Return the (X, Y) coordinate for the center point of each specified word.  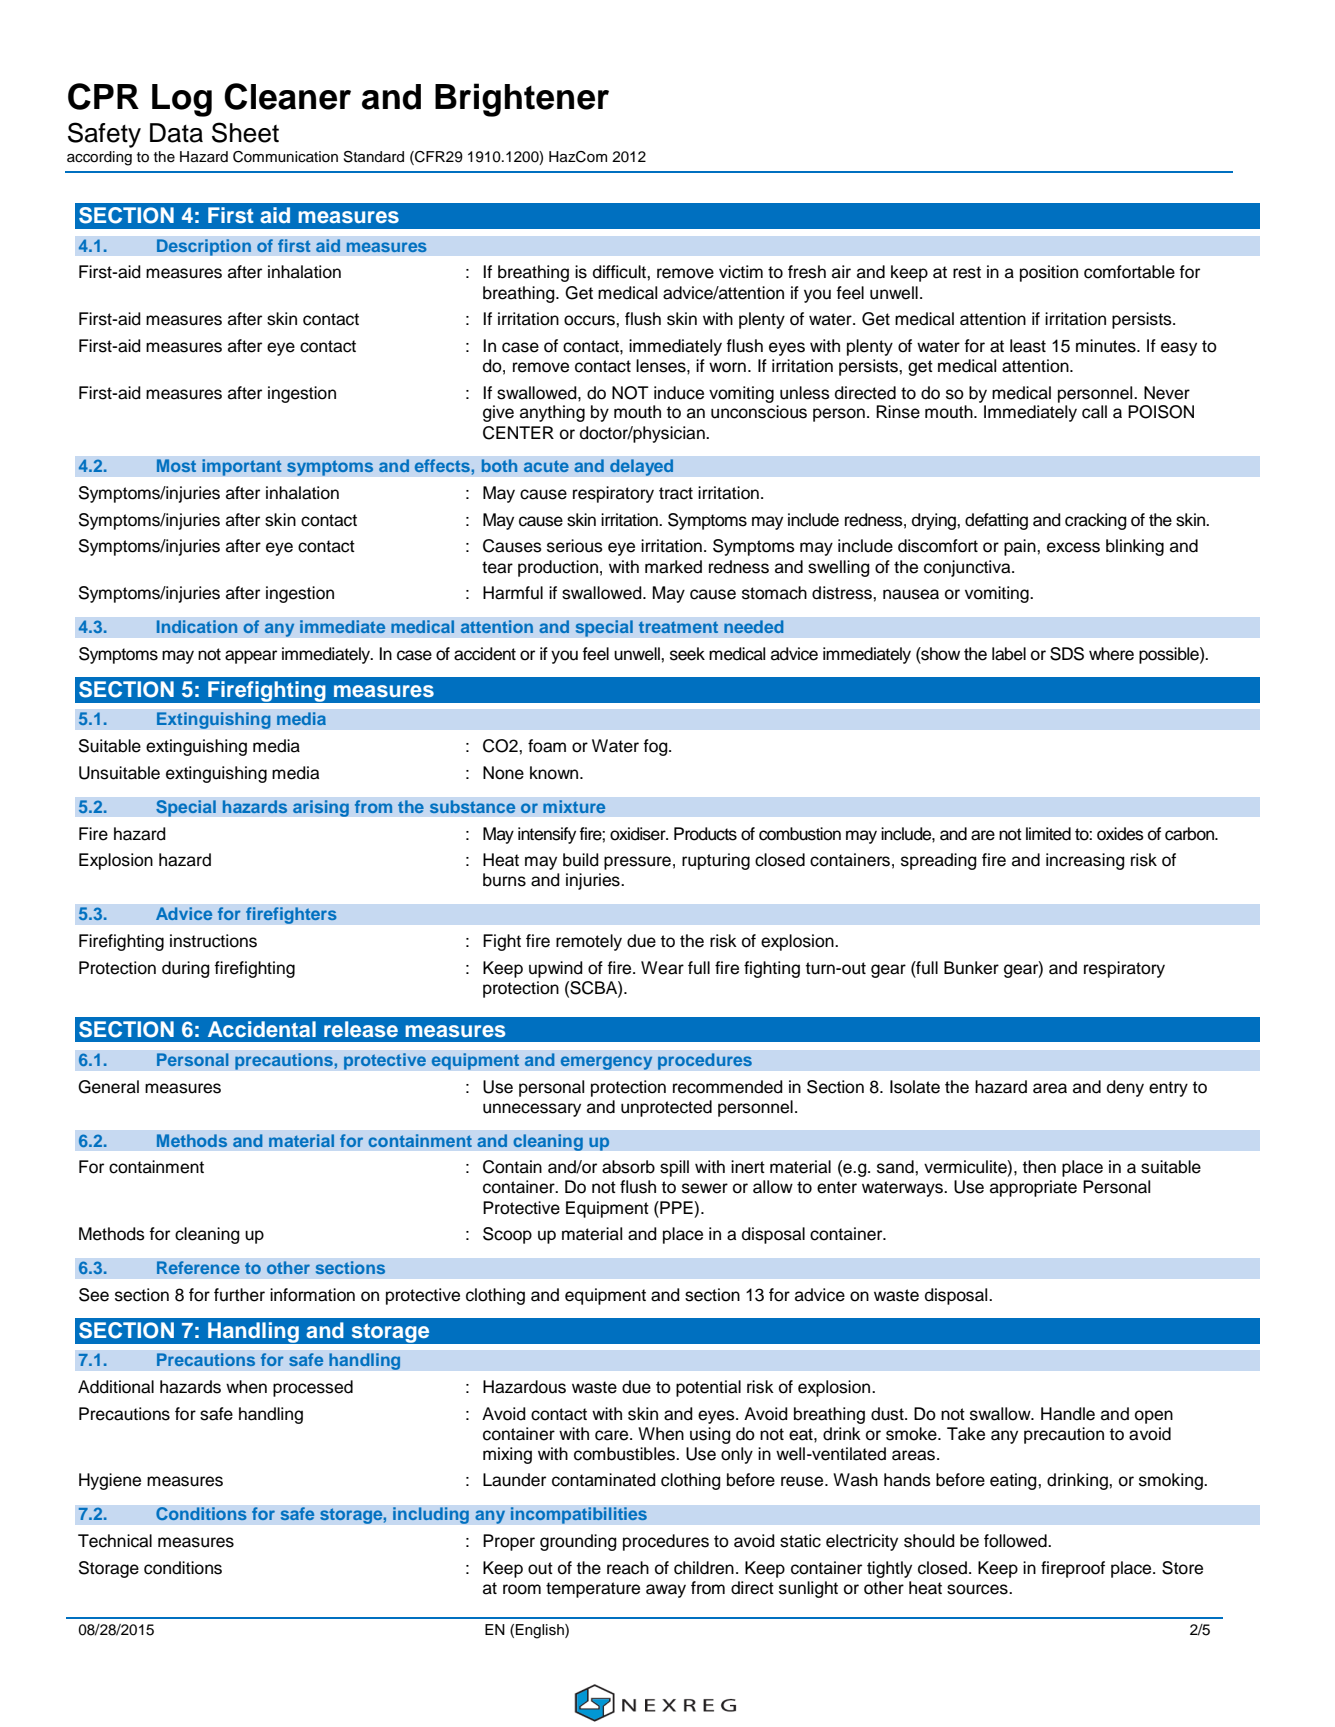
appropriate (1033, 1188)
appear (251, 657)
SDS (1067, 654)
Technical (115, 1541)
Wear (662, 968)
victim (741, 272)
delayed (642, 467)
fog (656, 747)
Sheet (245, 132)
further (239, 1295)
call (1094, 412)
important (242, 467)
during (186, 969)
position (1049, 273)
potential (708, 1388)
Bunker (971, 968)
